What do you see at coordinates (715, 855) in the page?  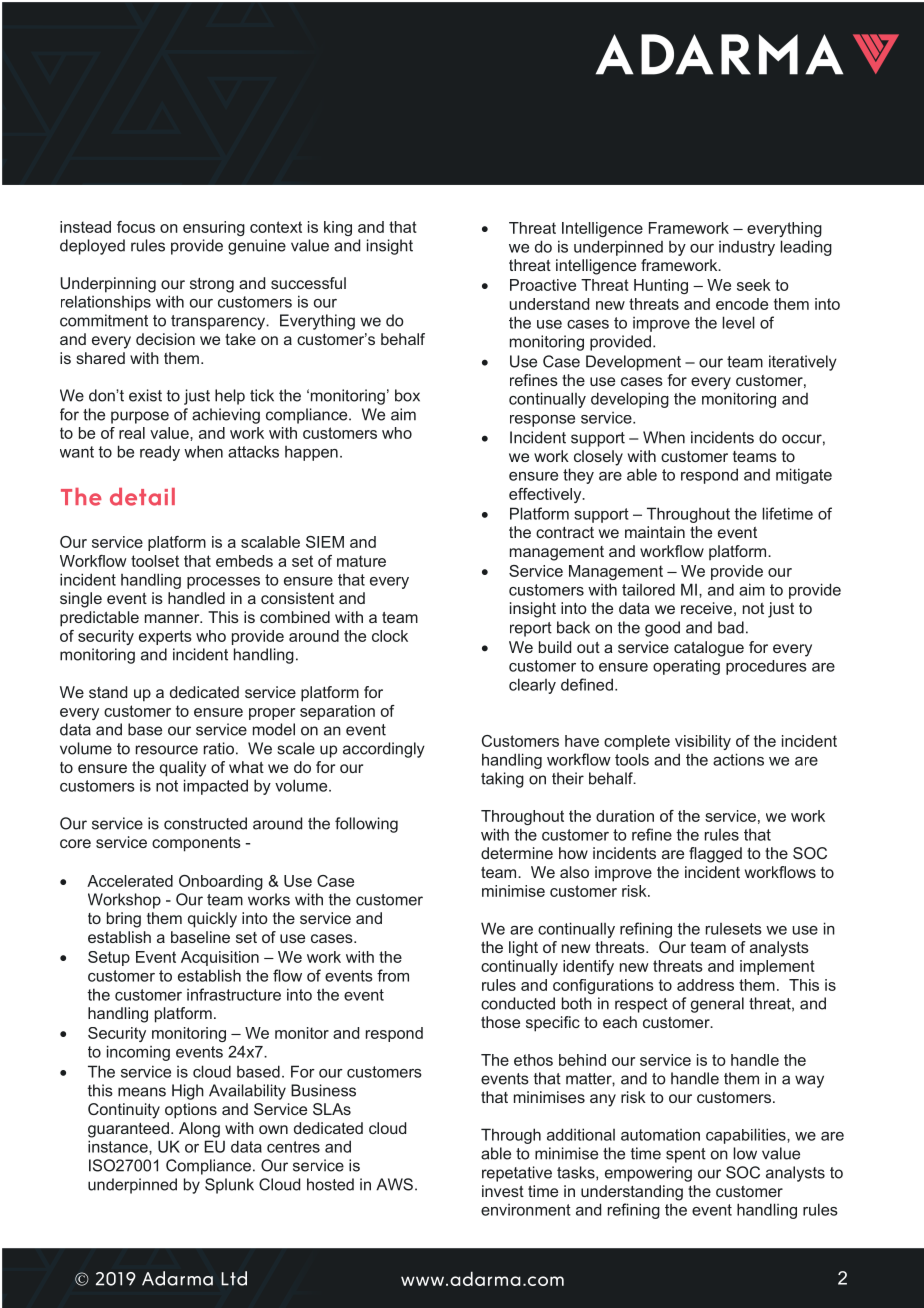 I see `flagged` at bounding box center [715, 855].
